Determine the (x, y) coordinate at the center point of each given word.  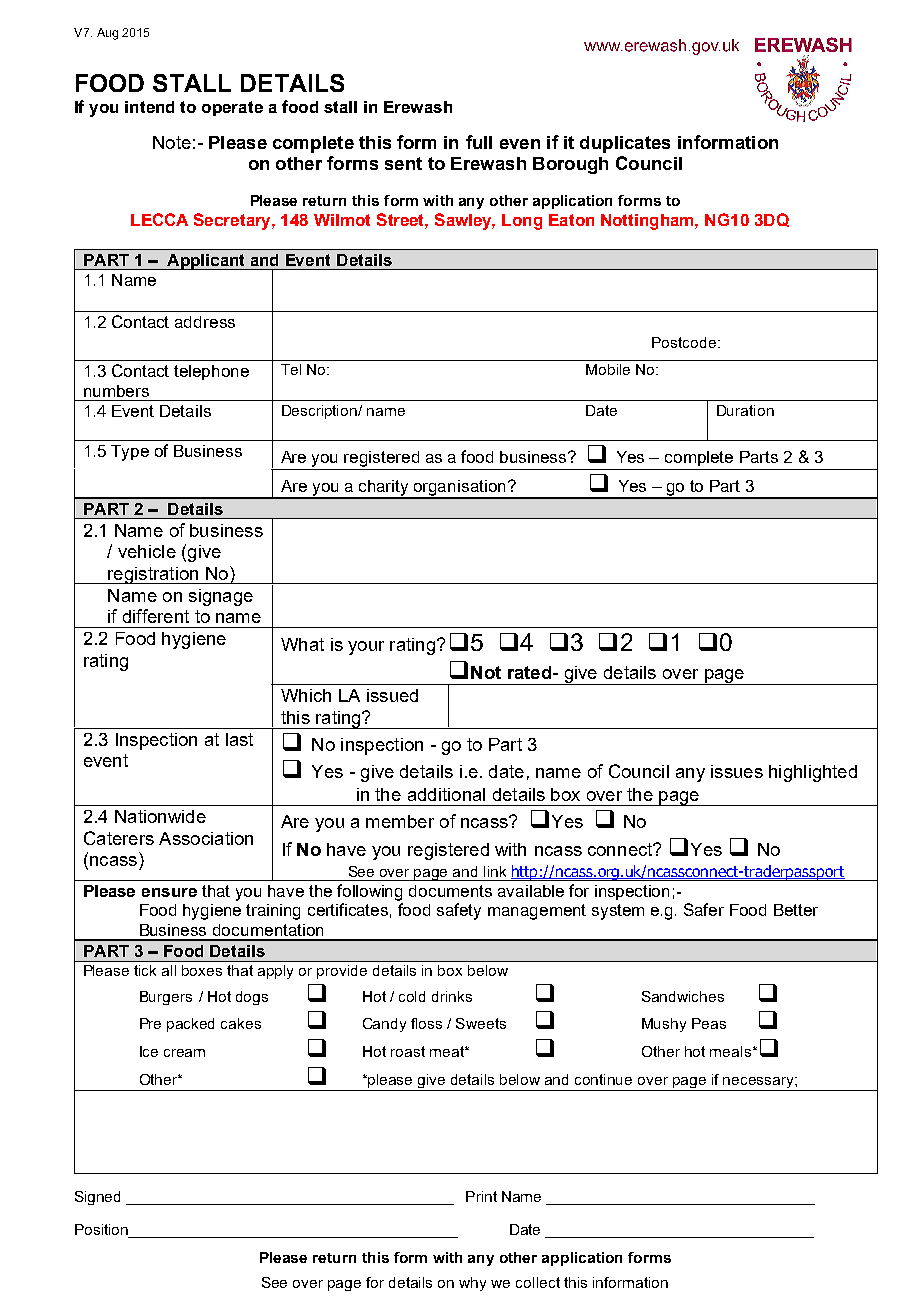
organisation (460, 489)
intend (149, 107)
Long (522, 222)
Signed (97, 1198)
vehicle (147, 551)
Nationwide (160, 816)
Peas (709, 1023)
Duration (745, 410)
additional (446, 794)
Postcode (684, 342)
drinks (452, 996)
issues (737, 771)
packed (190, 1025)
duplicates (625, 144)
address (205, 322)
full (479, 142)
